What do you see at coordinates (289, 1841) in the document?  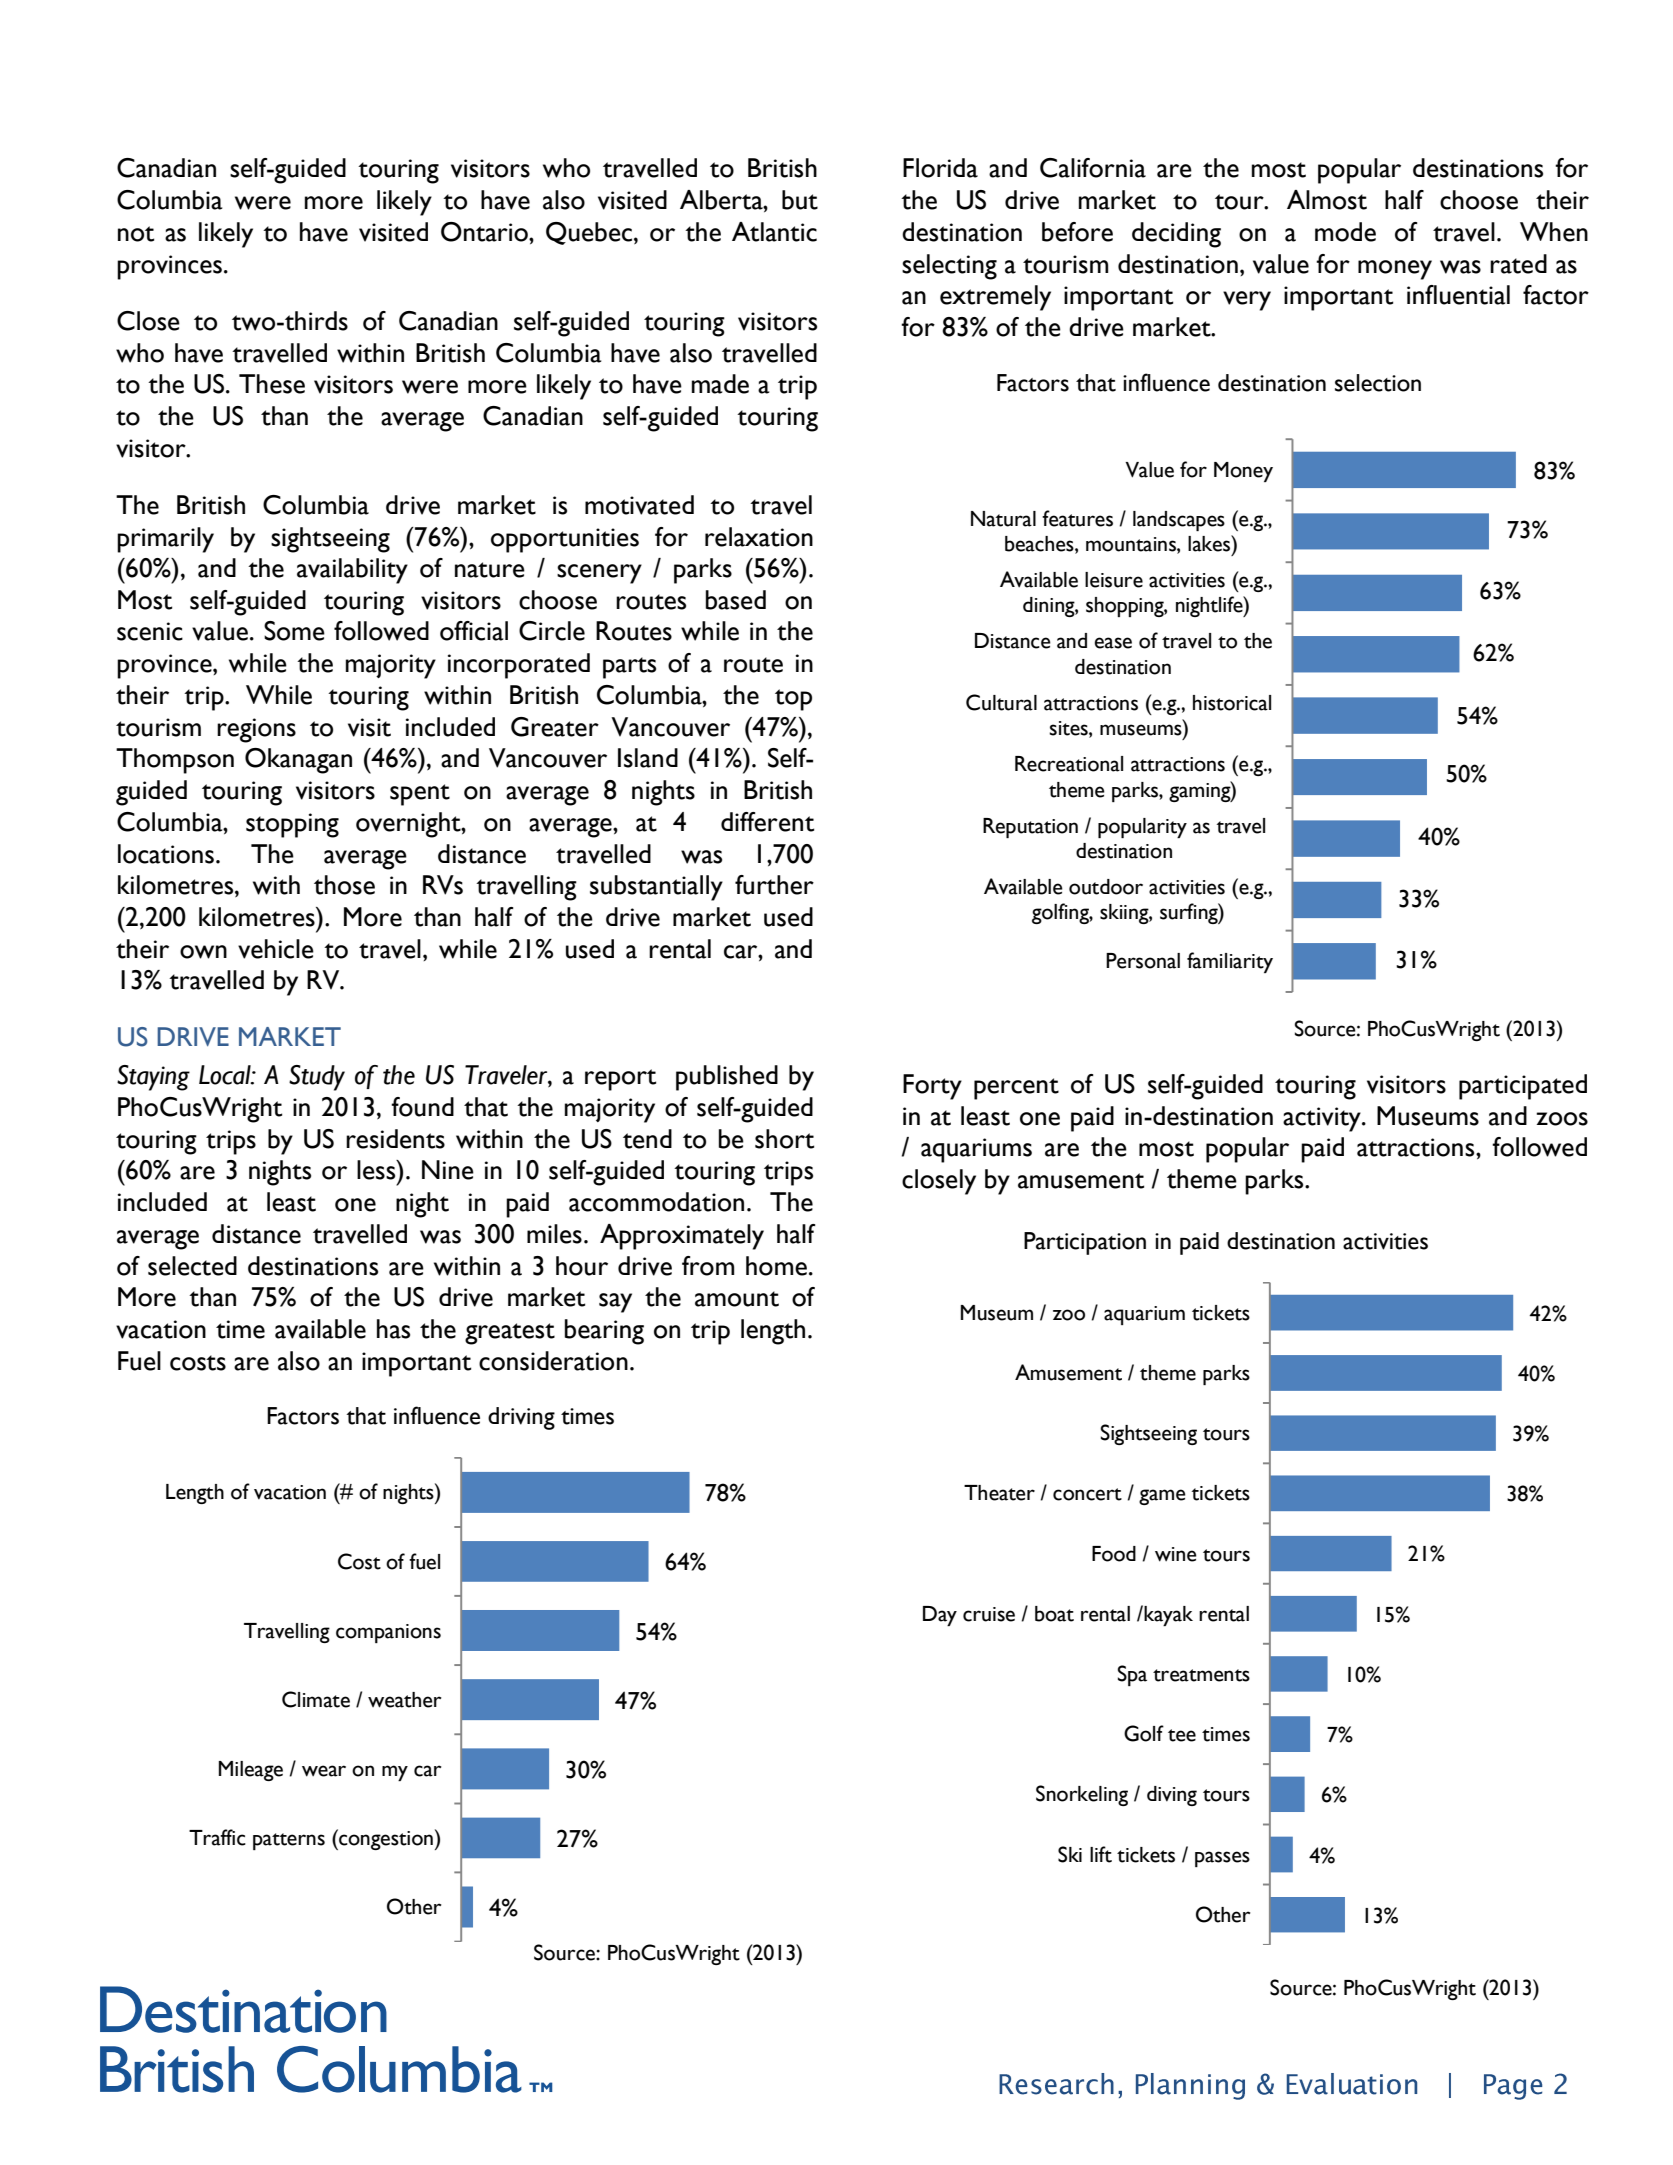 I see `patterns` at bounding box center [289, 1841].
